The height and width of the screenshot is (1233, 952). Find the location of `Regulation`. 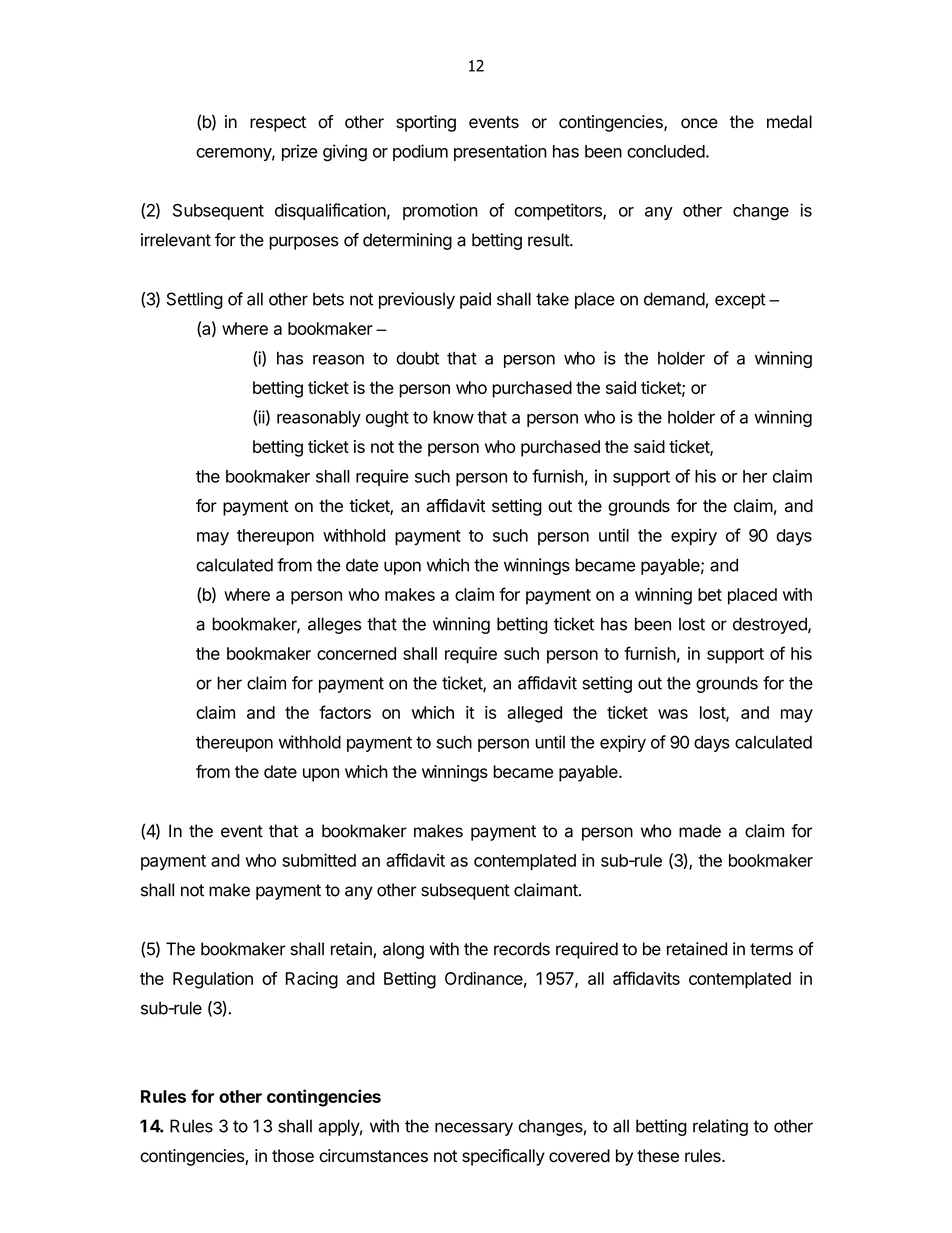

Regulation is located at coordinates (213, 980).
